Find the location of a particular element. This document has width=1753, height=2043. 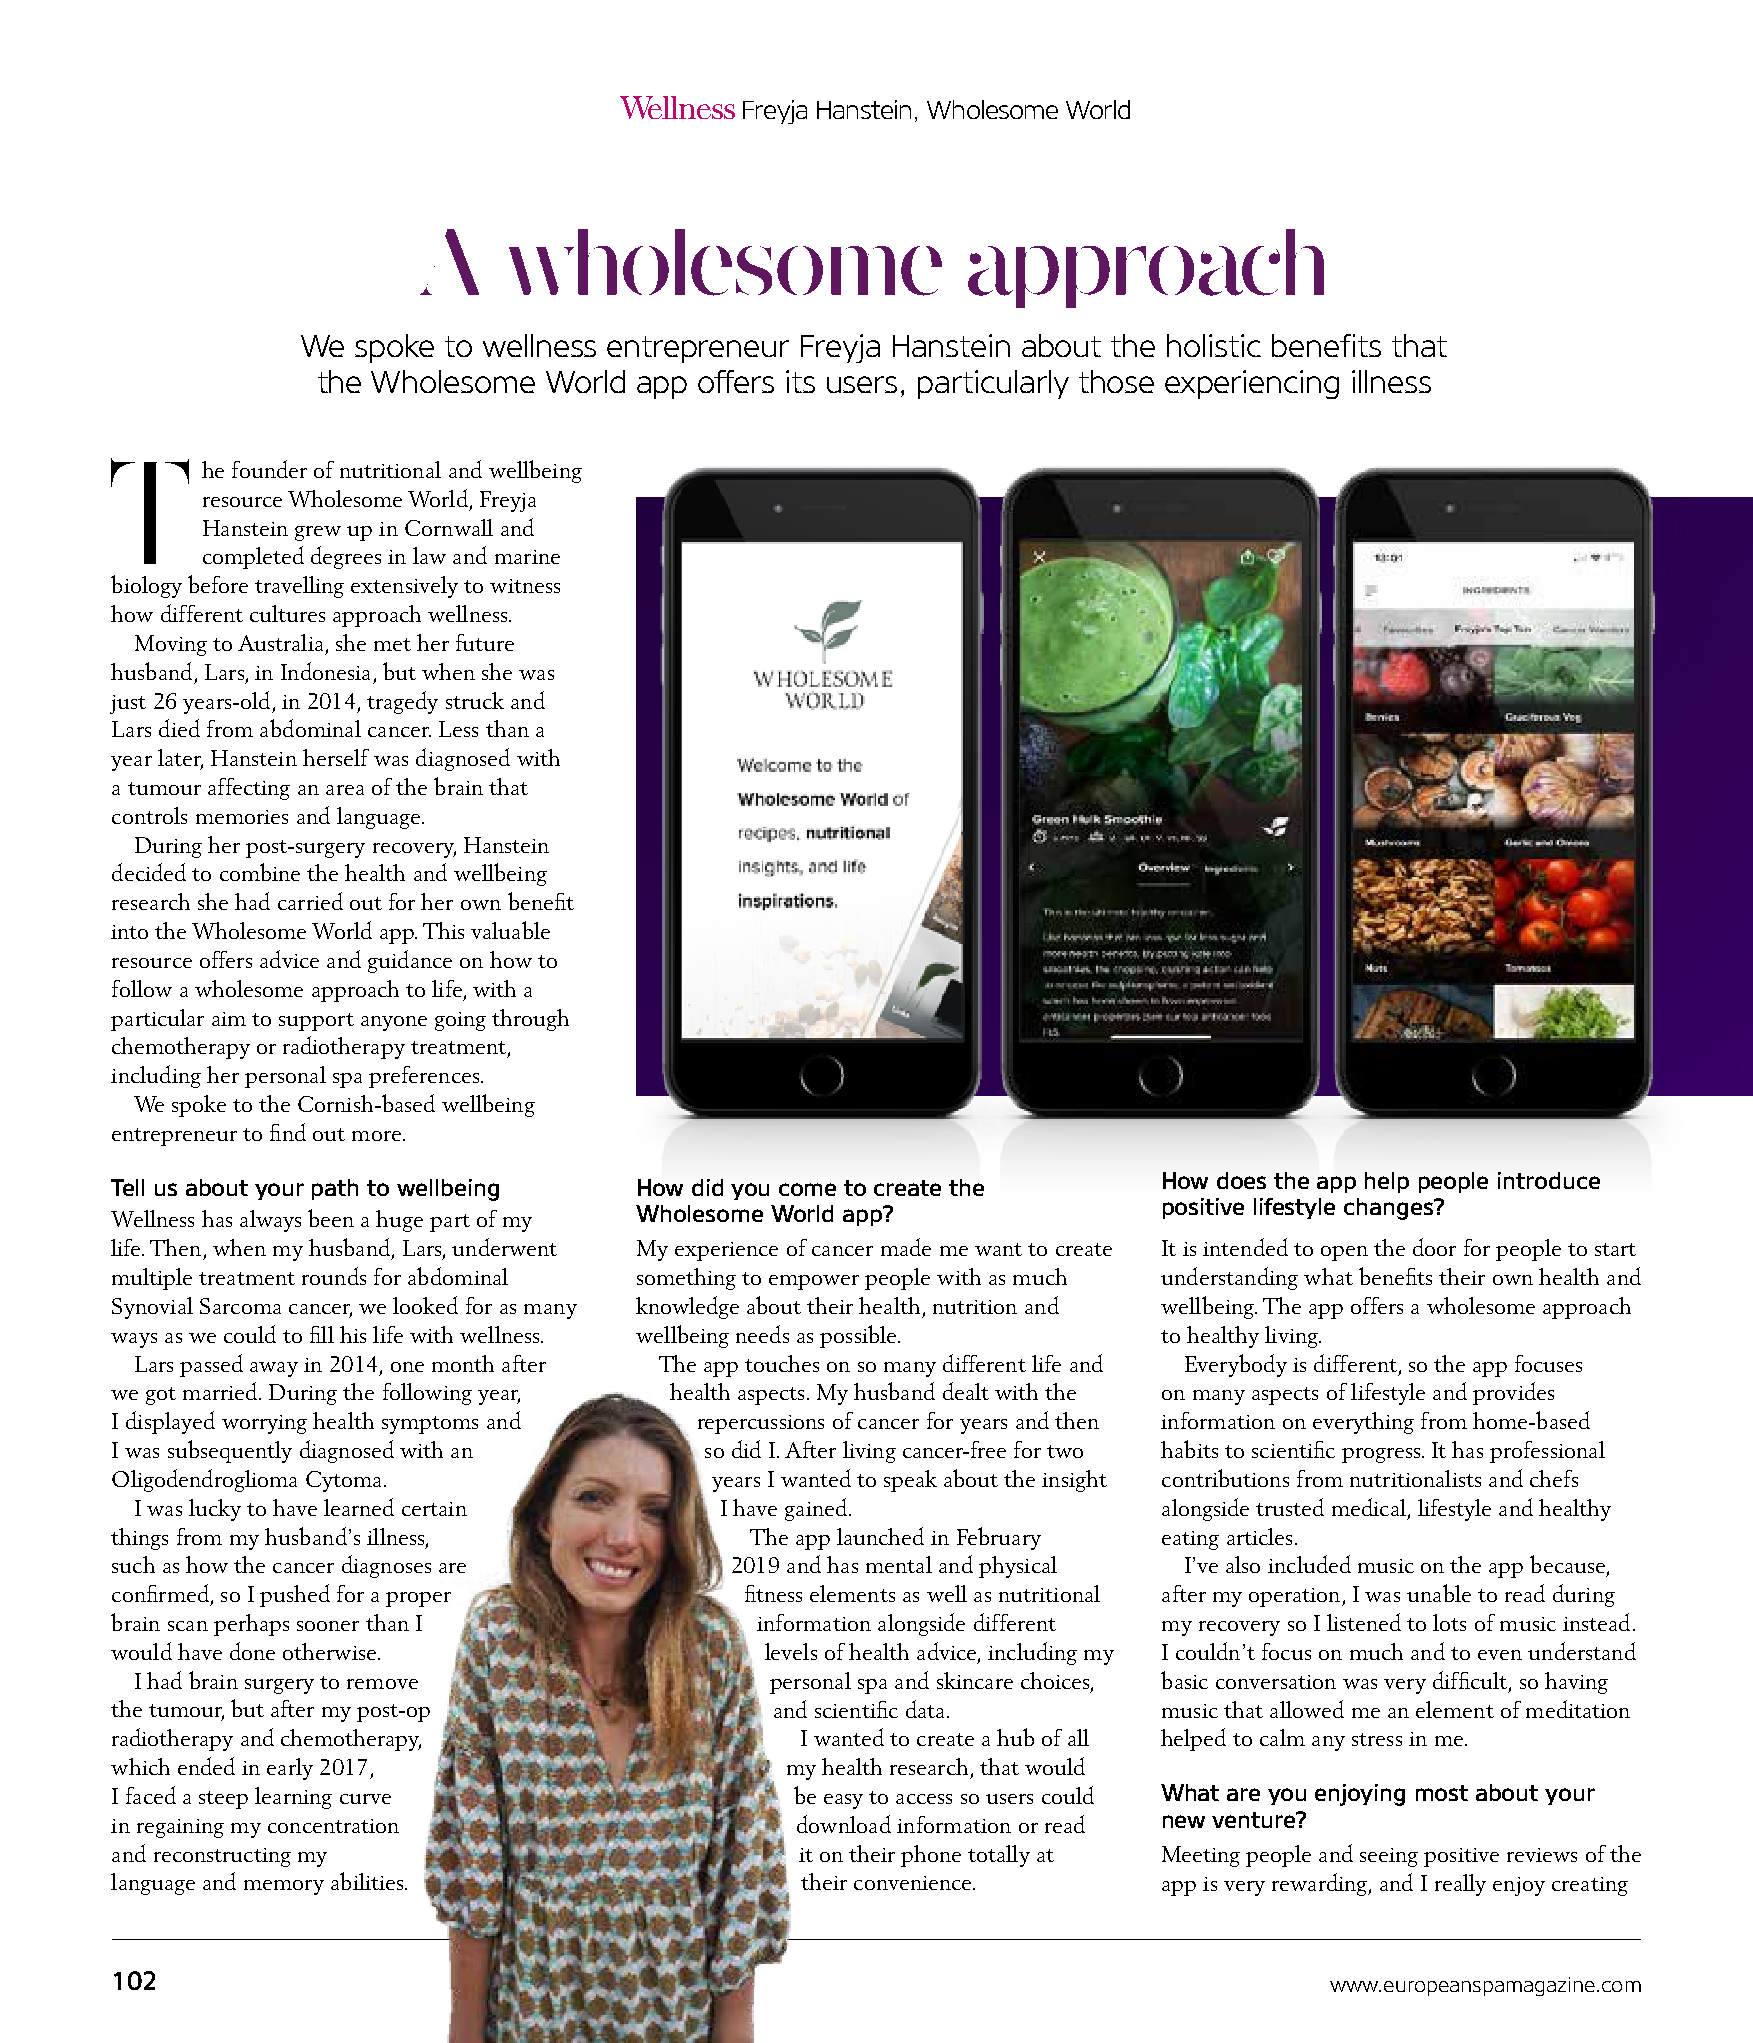

download is located at coordinates (844, 1824).
